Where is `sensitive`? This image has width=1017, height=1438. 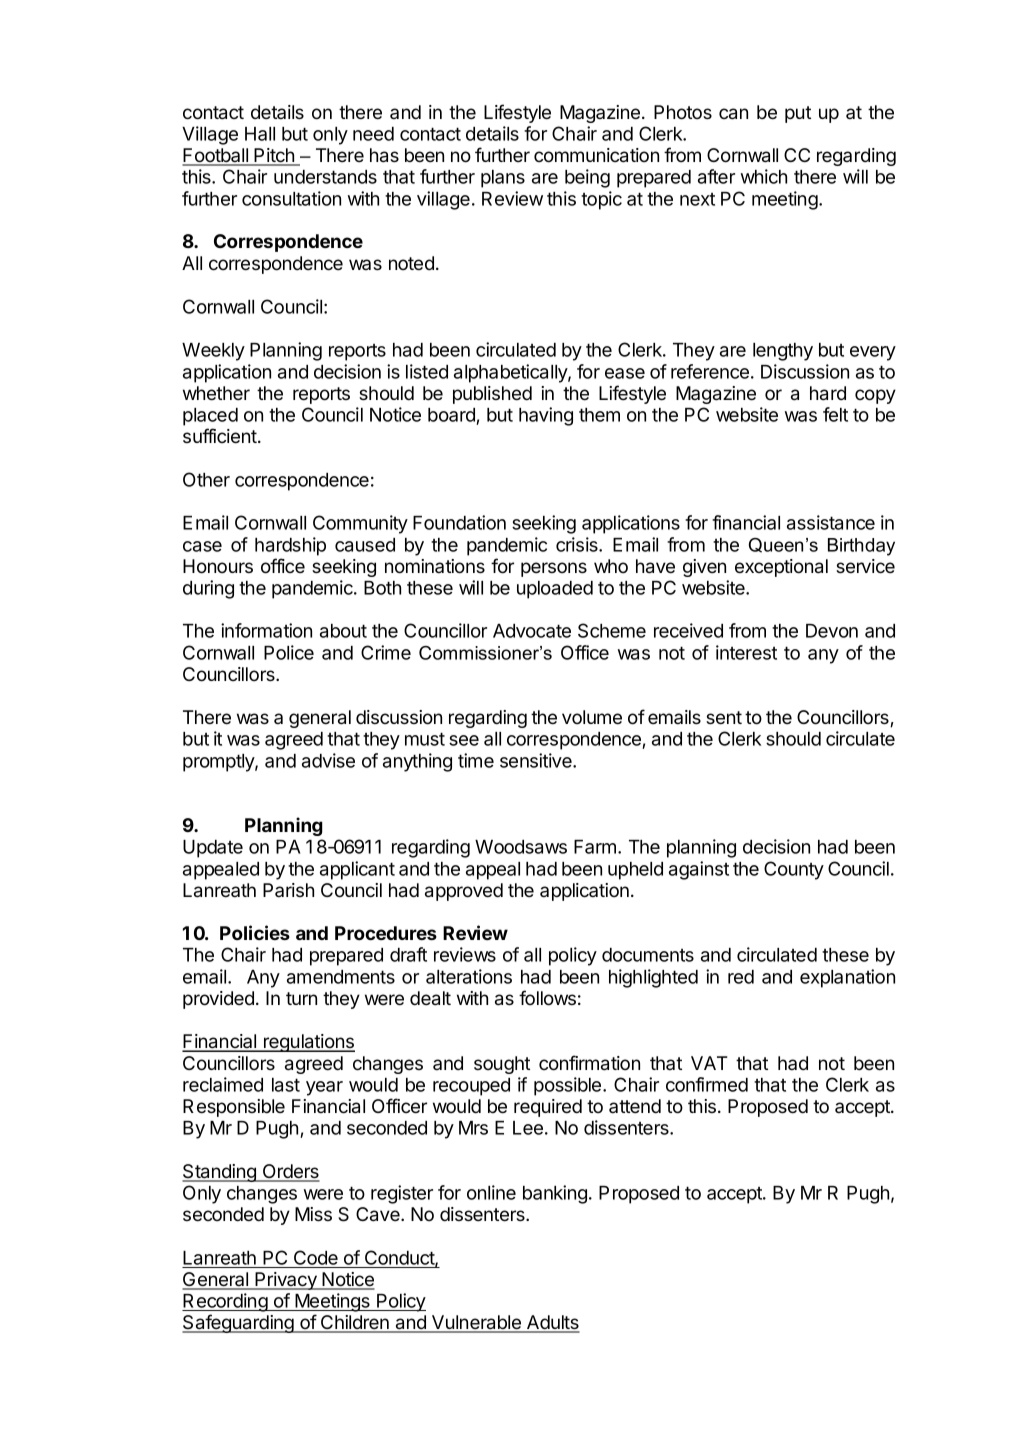
sensitive is located at coordinates (537, 760).
